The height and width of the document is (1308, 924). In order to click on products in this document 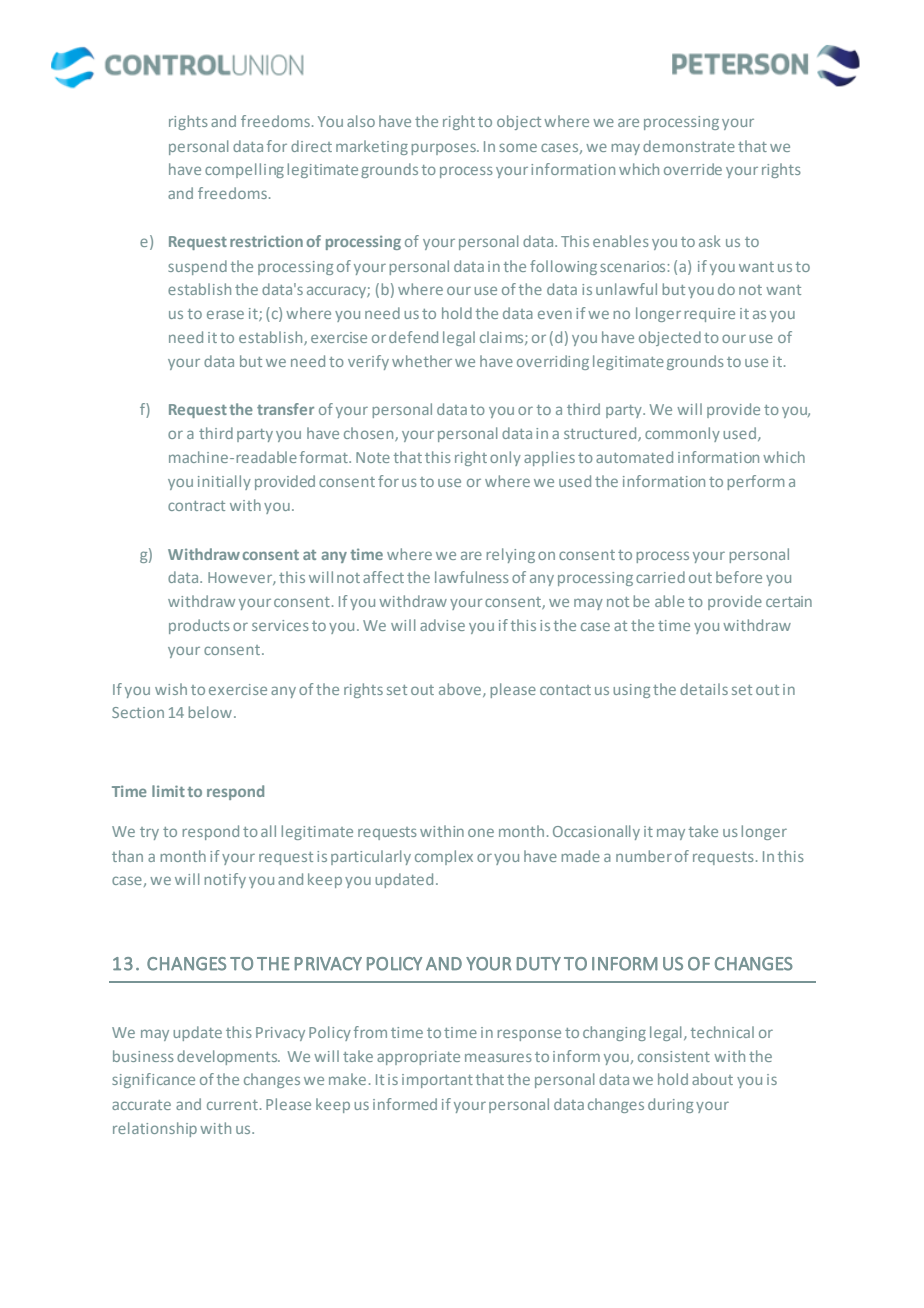, I will do `click(199, 626)`.
